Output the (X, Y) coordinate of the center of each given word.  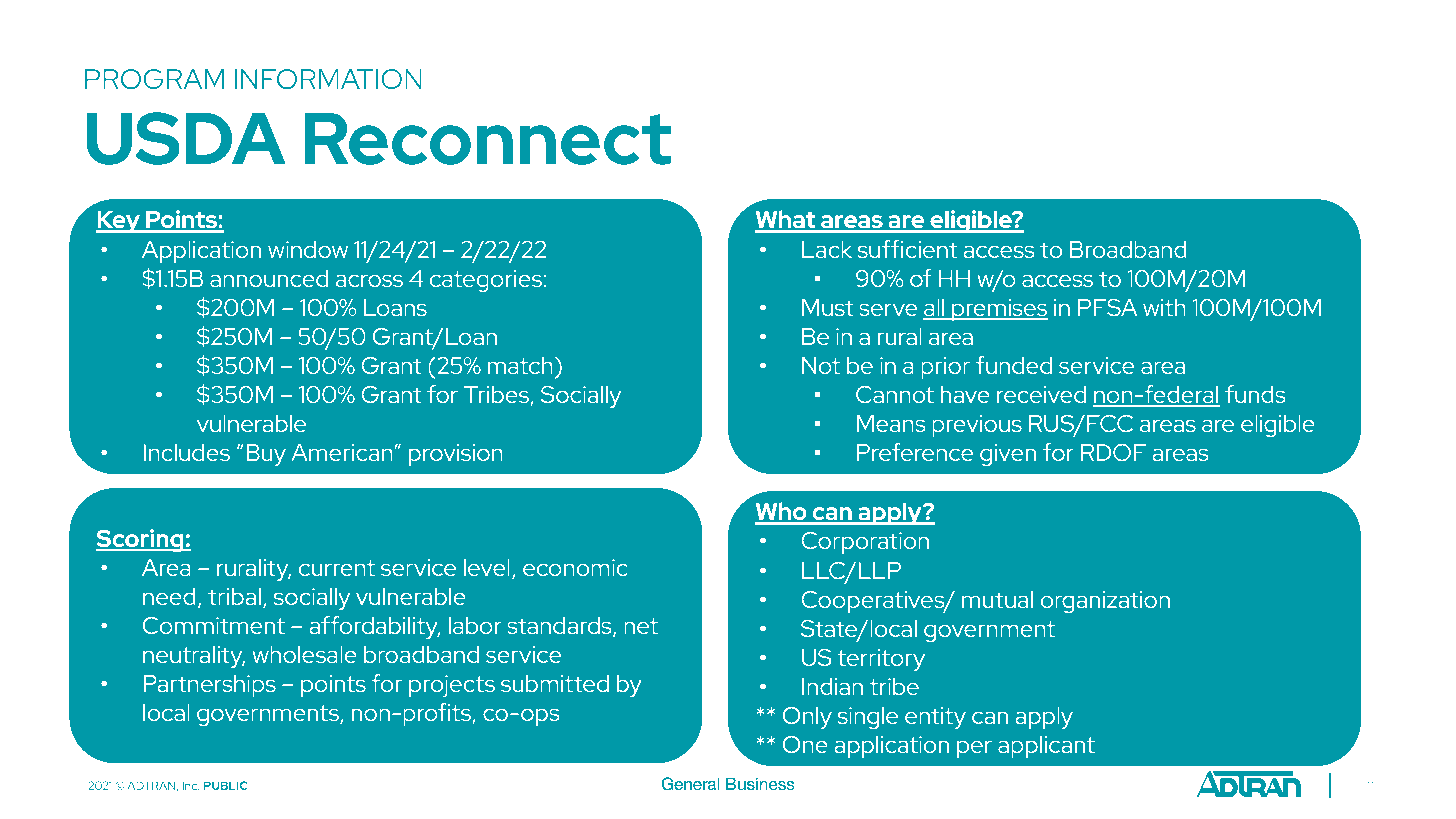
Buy (266, 455)
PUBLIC (226, 785)
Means (891, 423)
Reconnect (487, 139)
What (786, 221)
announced (269, 278)
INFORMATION (328, 79)
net (641, 626)
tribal (234, 596)
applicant (1046, 747)
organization (1105, 602)
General (690, 784)
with (1164, 307)
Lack (827, 249)
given (1008, 455)
